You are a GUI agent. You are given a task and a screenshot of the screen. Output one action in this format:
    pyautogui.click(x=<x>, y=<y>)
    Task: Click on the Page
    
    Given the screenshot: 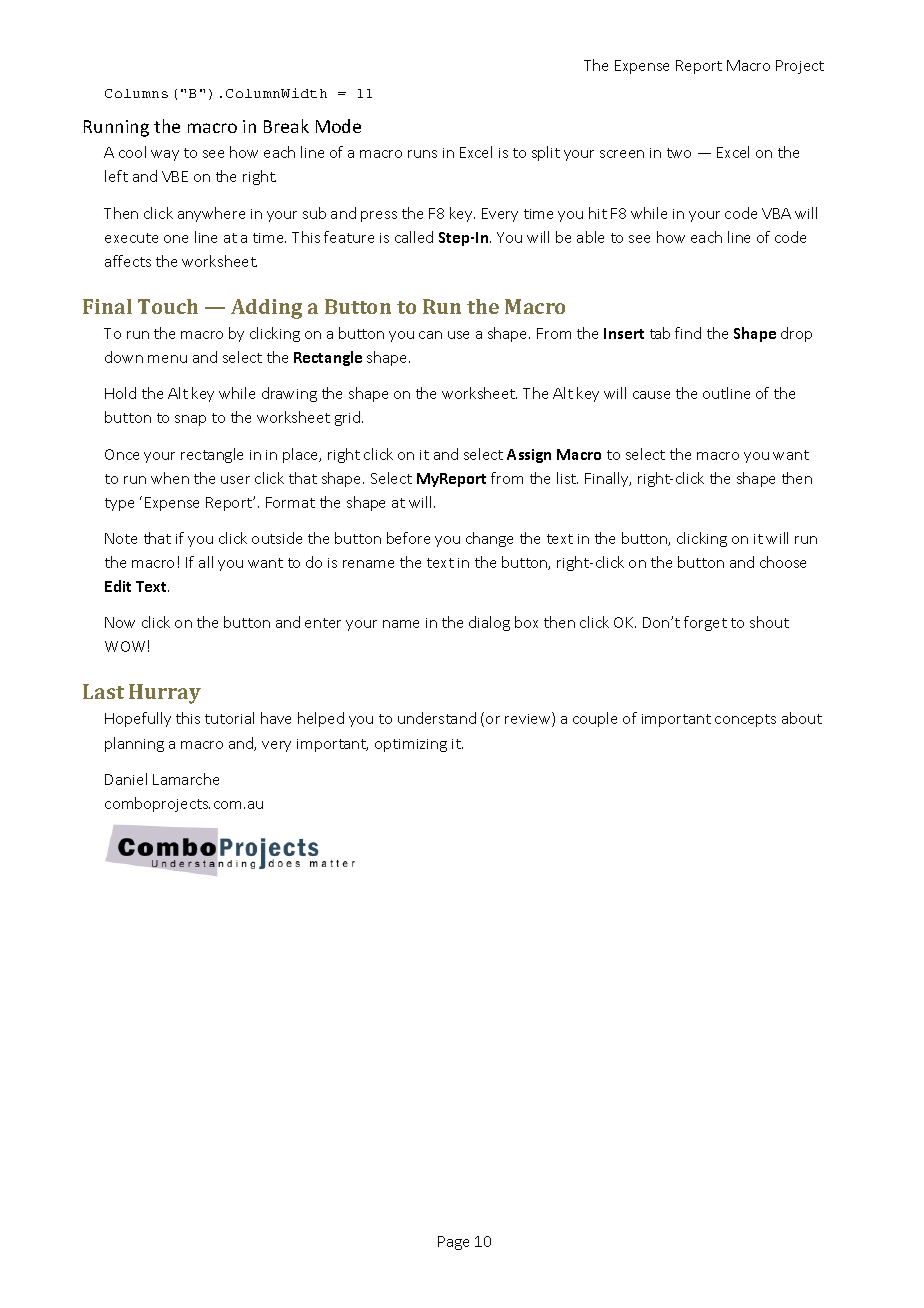 What is the action you would take?
    pyautogui.click(x=453, y=1243)
